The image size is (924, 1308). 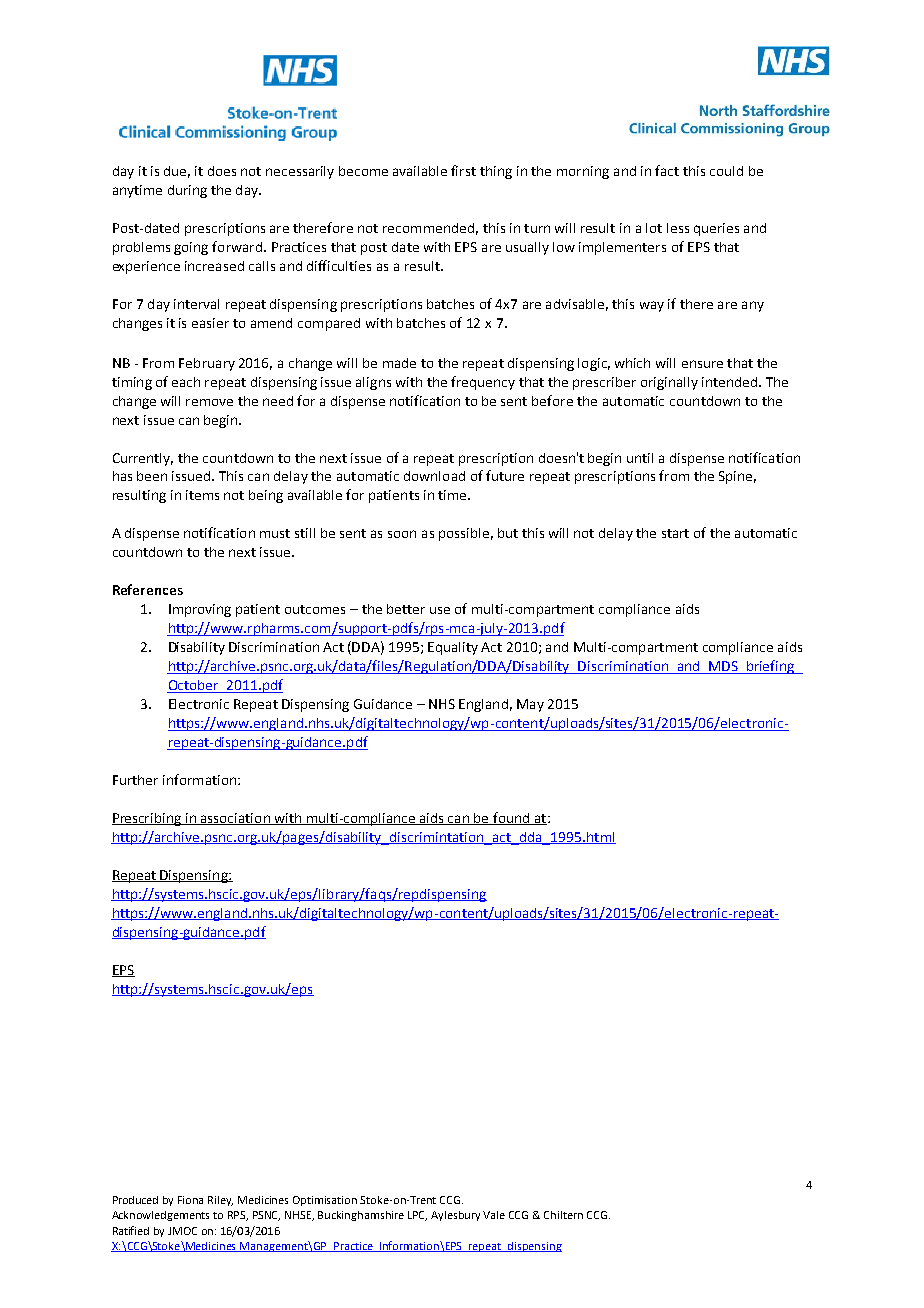 What do you see at coordinates (654, 228) in the image?
I see `lot` at bounding box center [654, 228].
